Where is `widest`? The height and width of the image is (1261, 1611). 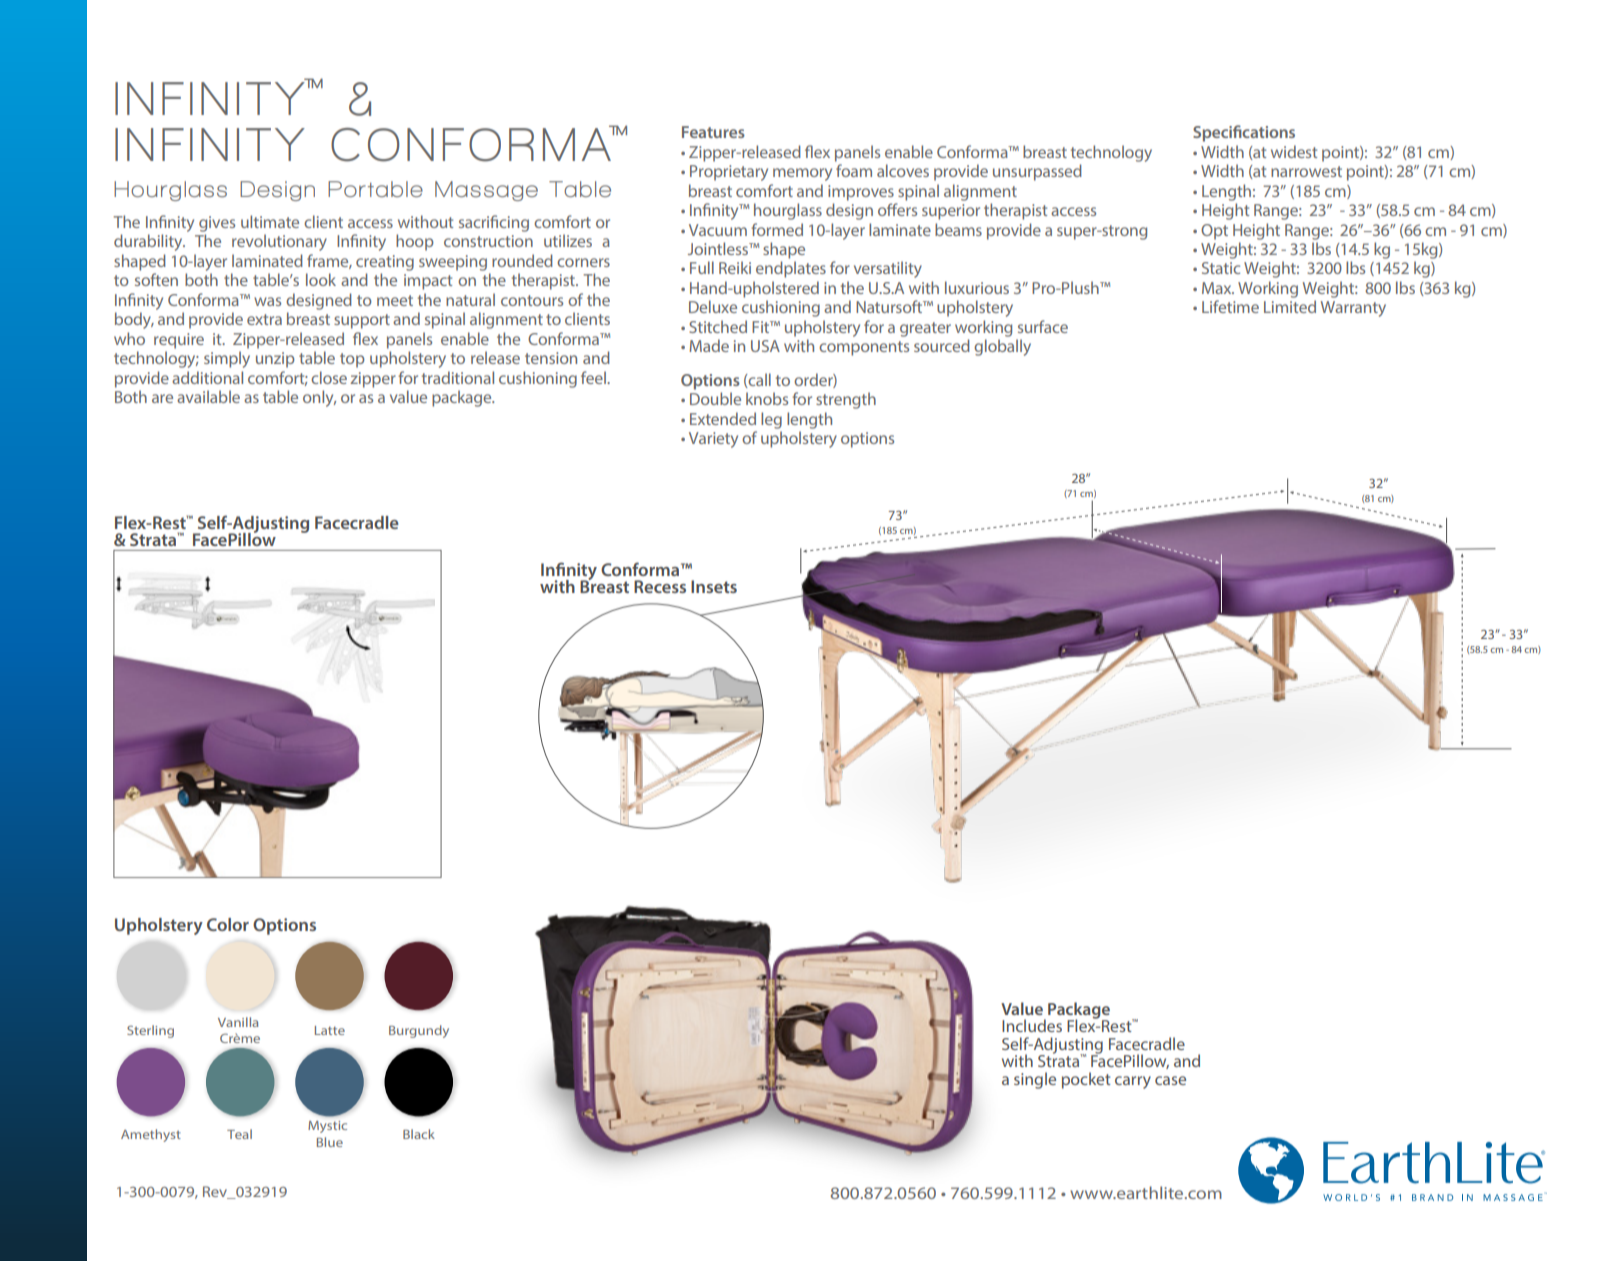 widest is located at coordinates (1294, 151).
